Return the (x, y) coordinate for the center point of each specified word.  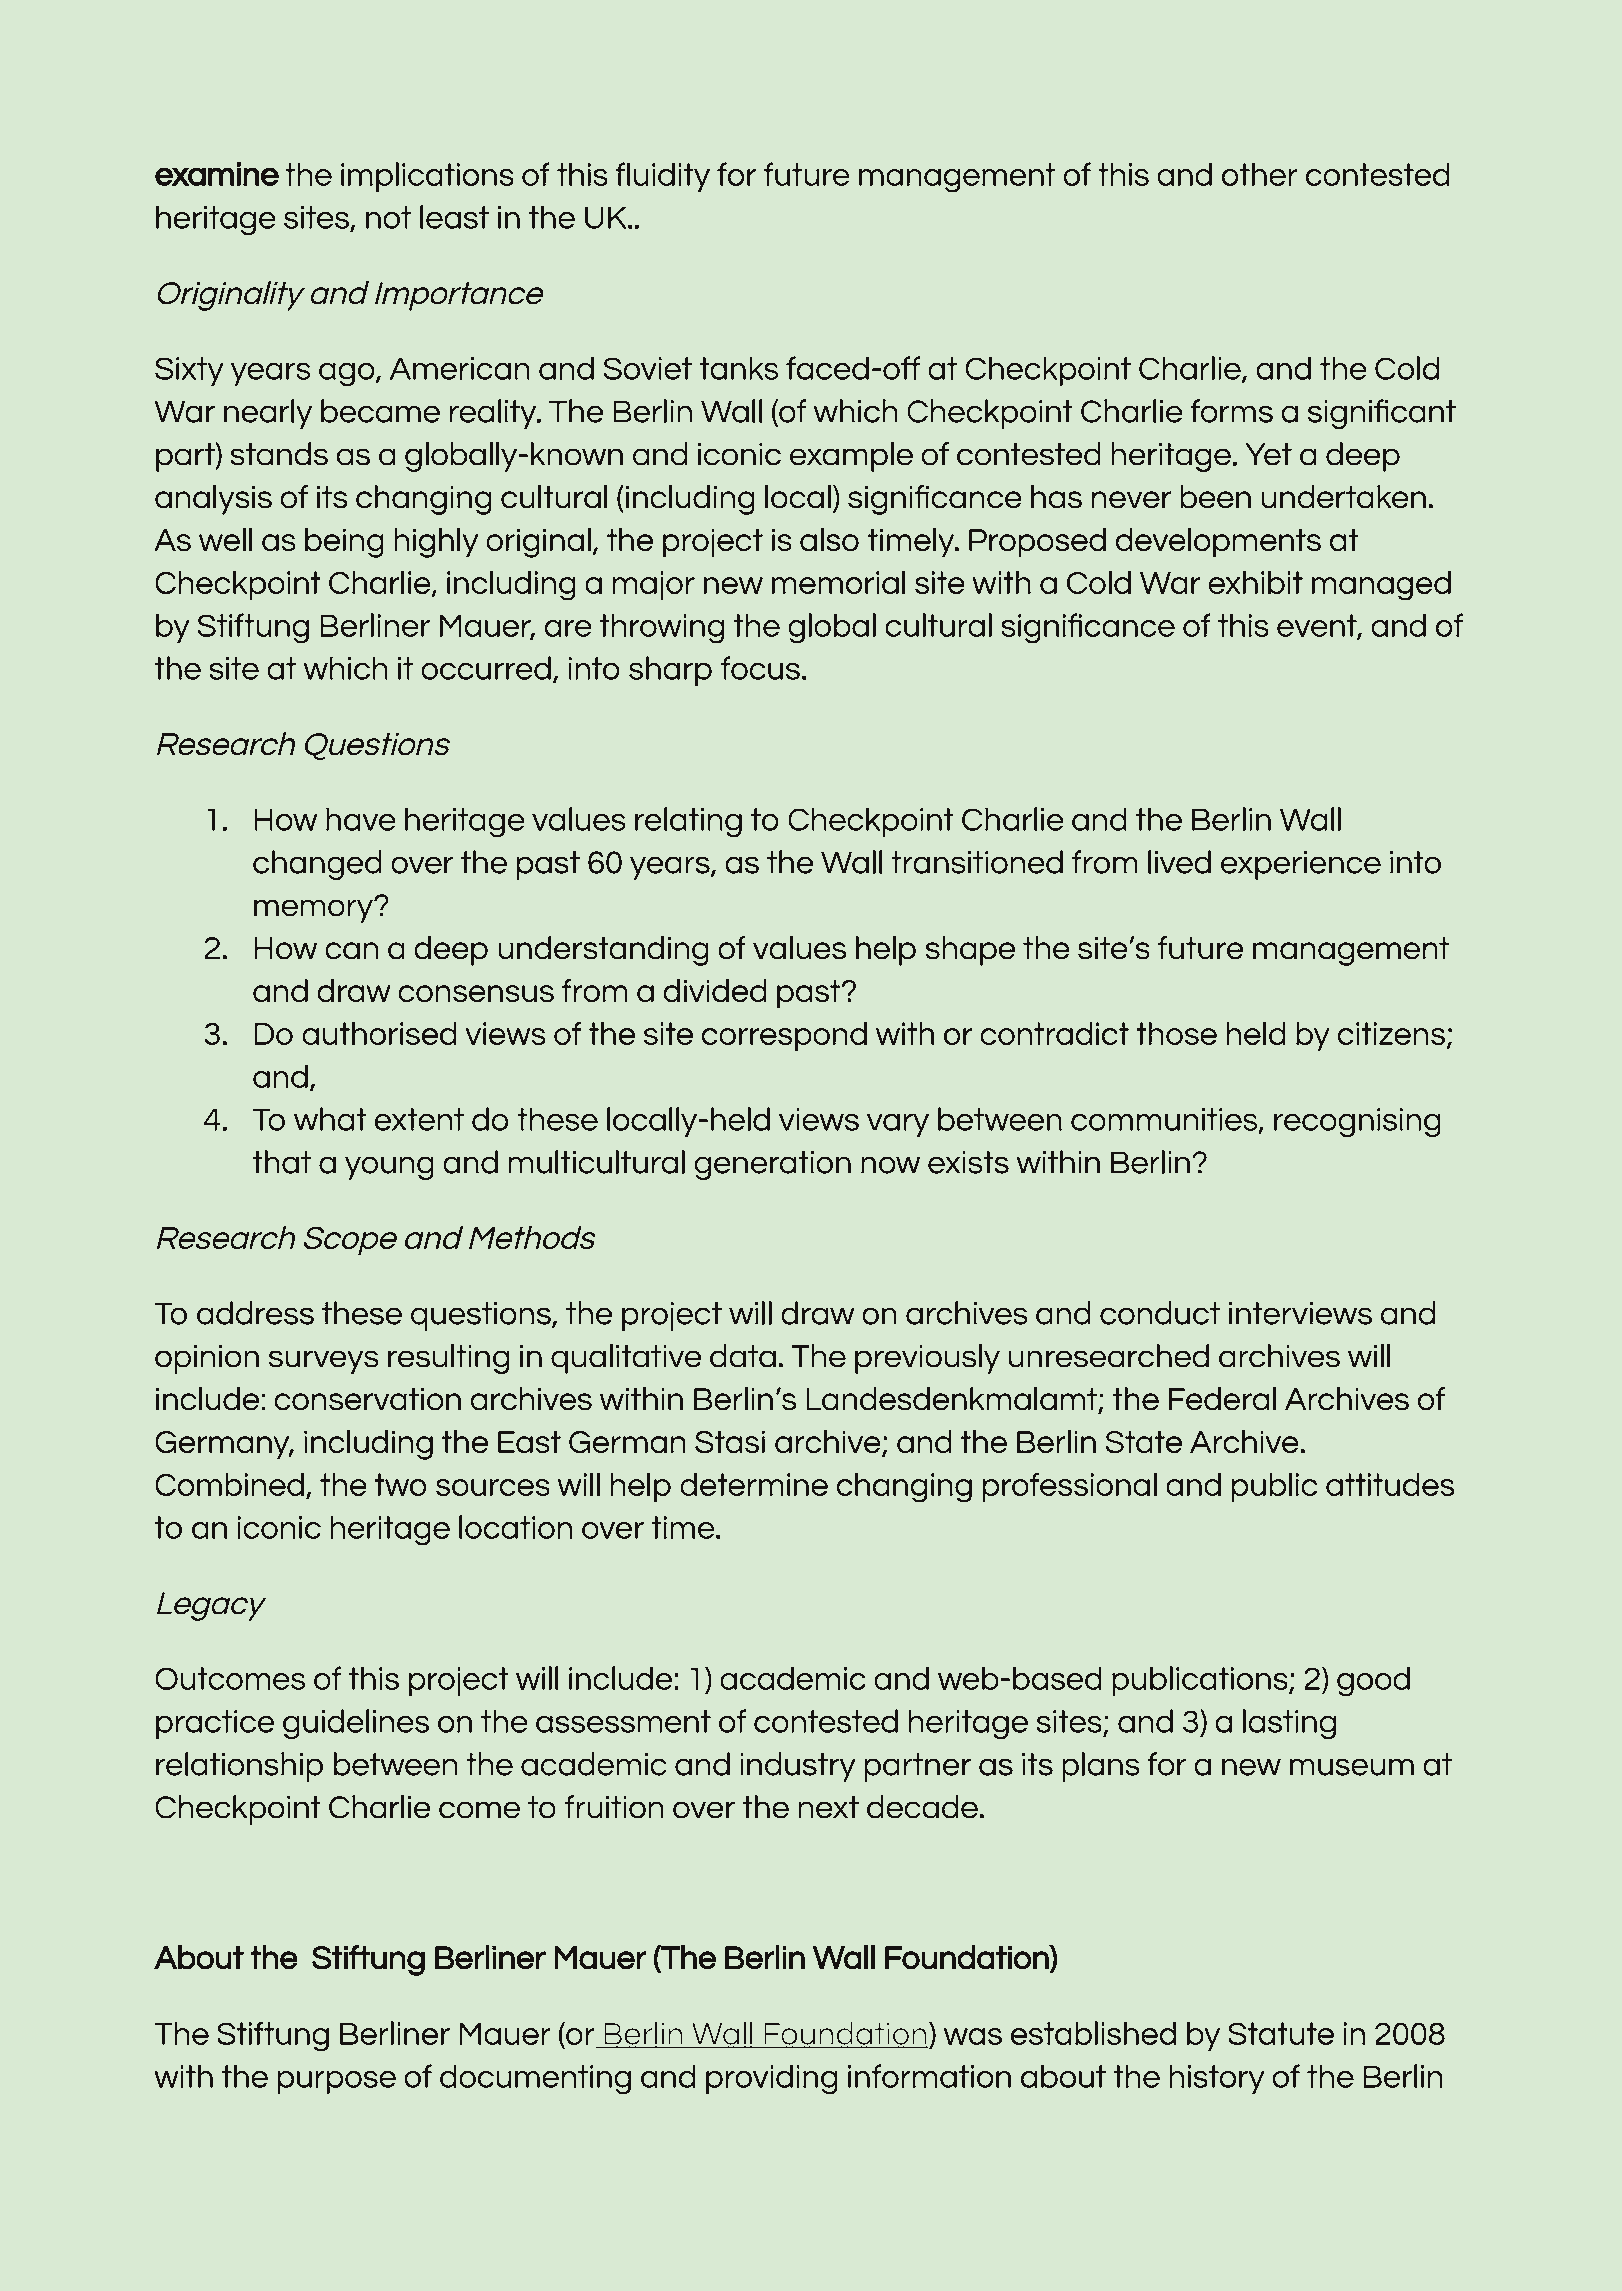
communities (1165, 1120)
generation (772, 1165)
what (330, 1119)
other (1260, 174)
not (388, 217)
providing (772, 2079)
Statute (1281, 2033)
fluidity (662, 177)
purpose (337, 2082)
